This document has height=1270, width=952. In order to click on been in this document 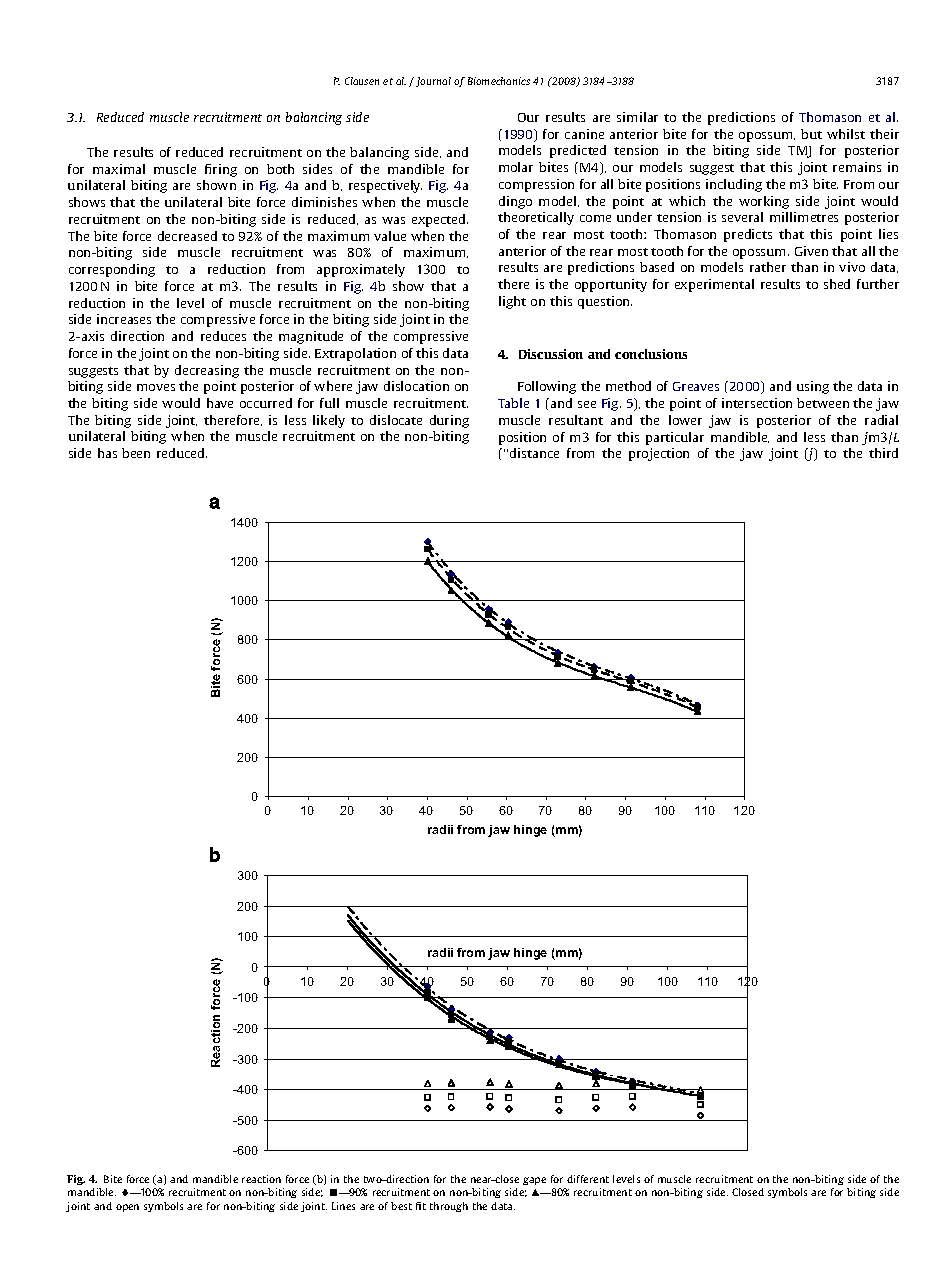, I will do `click(136, 453)`.
